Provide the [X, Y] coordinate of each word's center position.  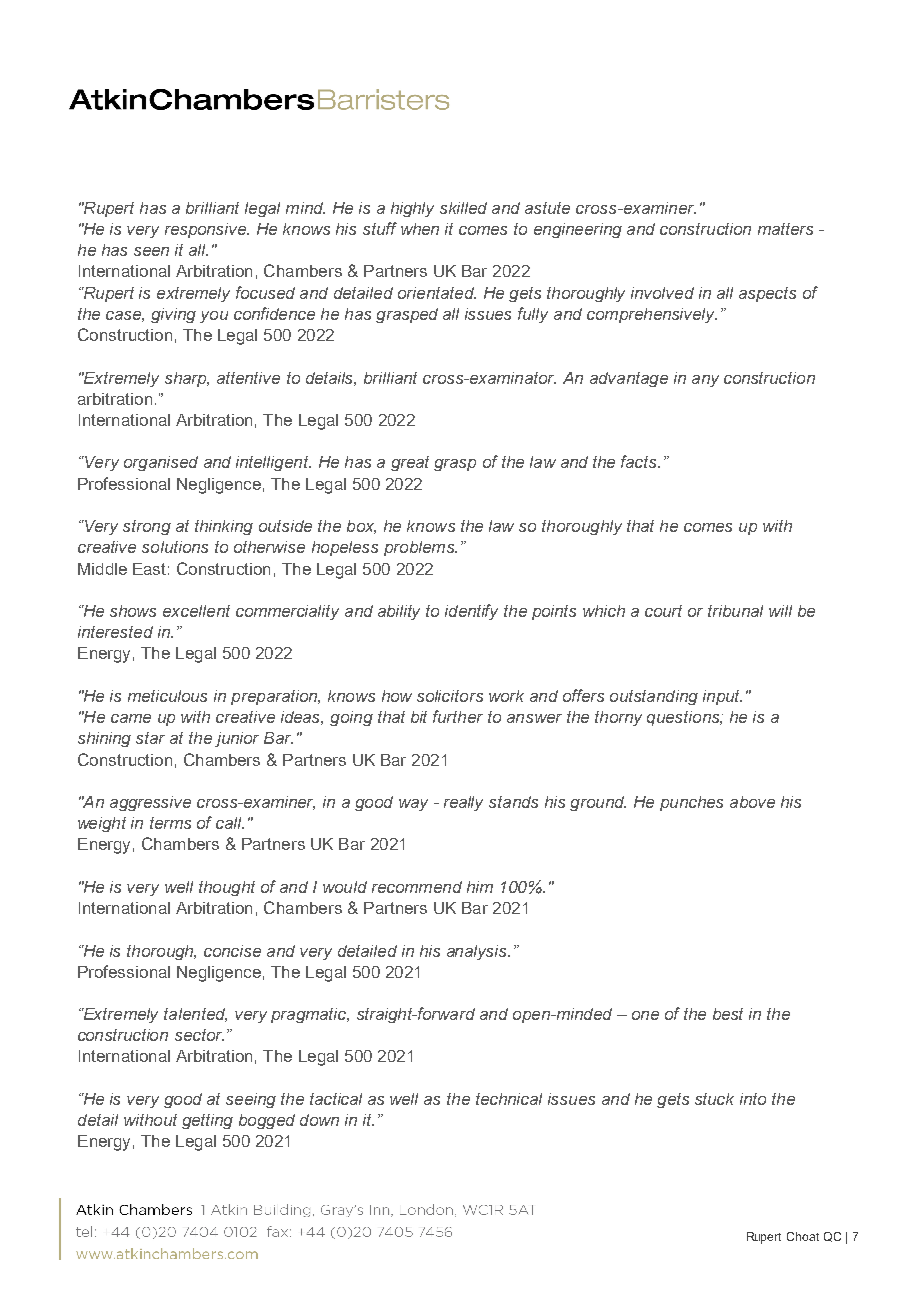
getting [207, 1121]
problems [420, 548]
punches [691, 803]
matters [785, 229]
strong [147, 527]
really [463, 803]
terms [170, 823]
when [420, 229]
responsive [207, 230]
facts [640, 461]
